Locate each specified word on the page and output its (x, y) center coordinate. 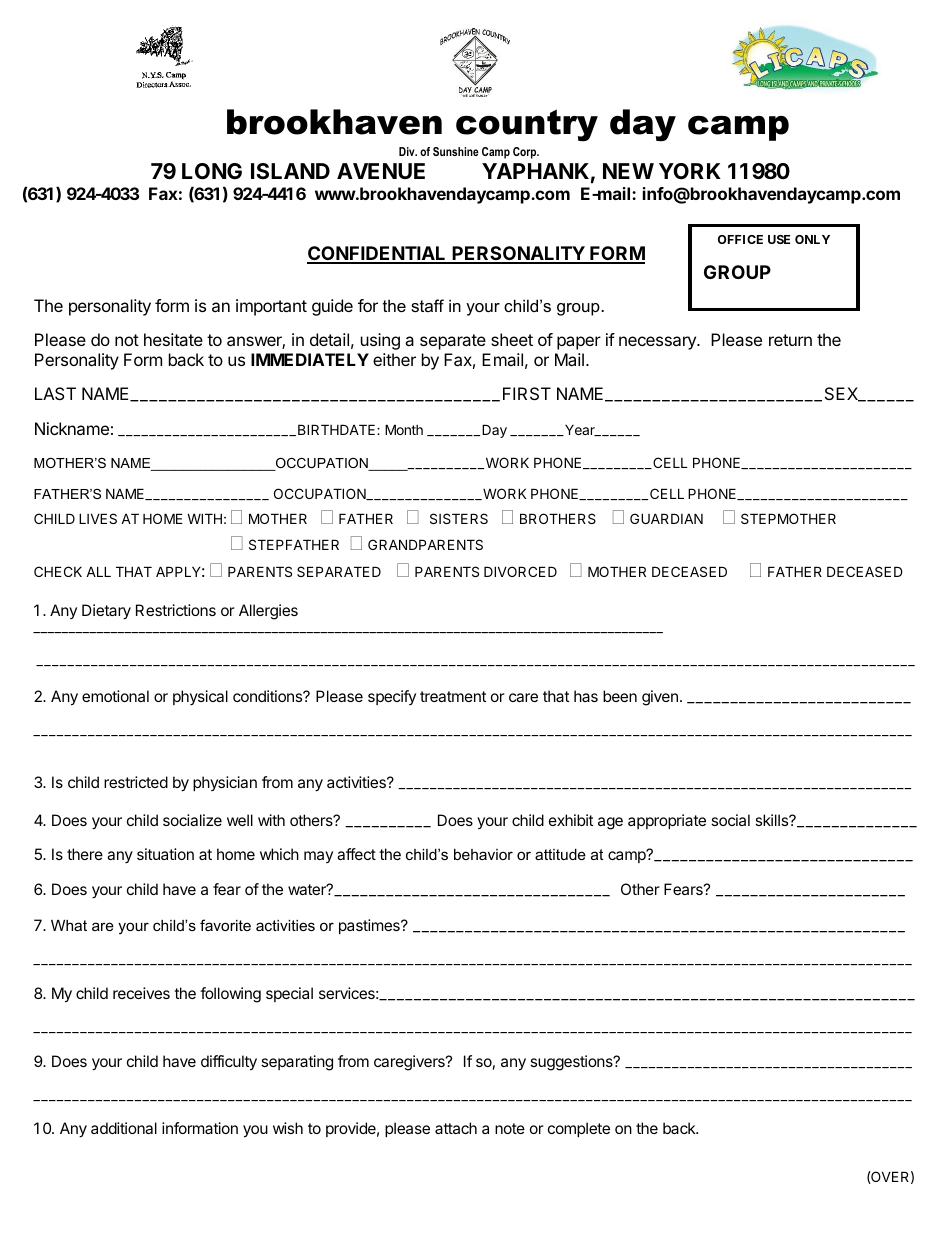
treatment (453, 696)
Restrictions (176, 610)
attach (456, 1128)
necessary (658, 343)
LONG (212, 171)
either (394, 359)
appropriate (667, 821)
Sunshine (456, 151)
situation (165, 854)
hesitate (173, 339)
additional (124, 1128)
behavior (483, 854)
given (660, 698)
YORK (690, 171)
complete (579, 1129)
